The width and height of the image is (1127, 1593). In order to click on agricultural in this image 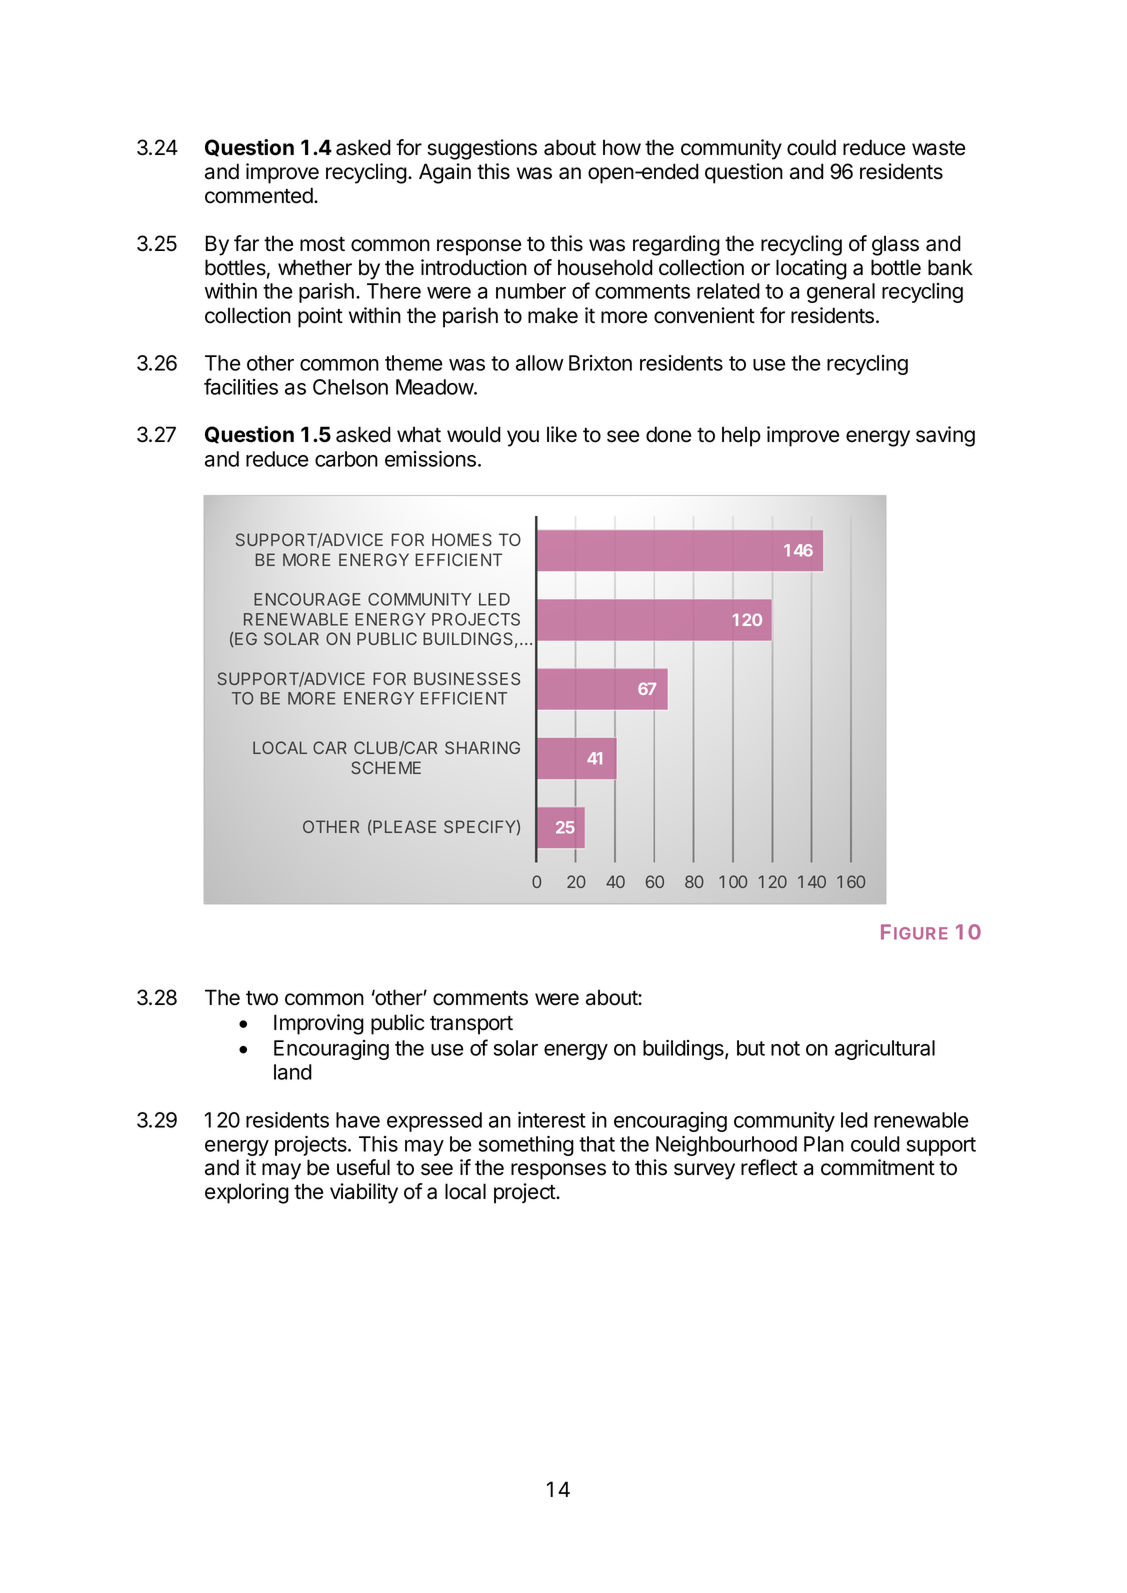, I will do `click(885, 1050)`.
